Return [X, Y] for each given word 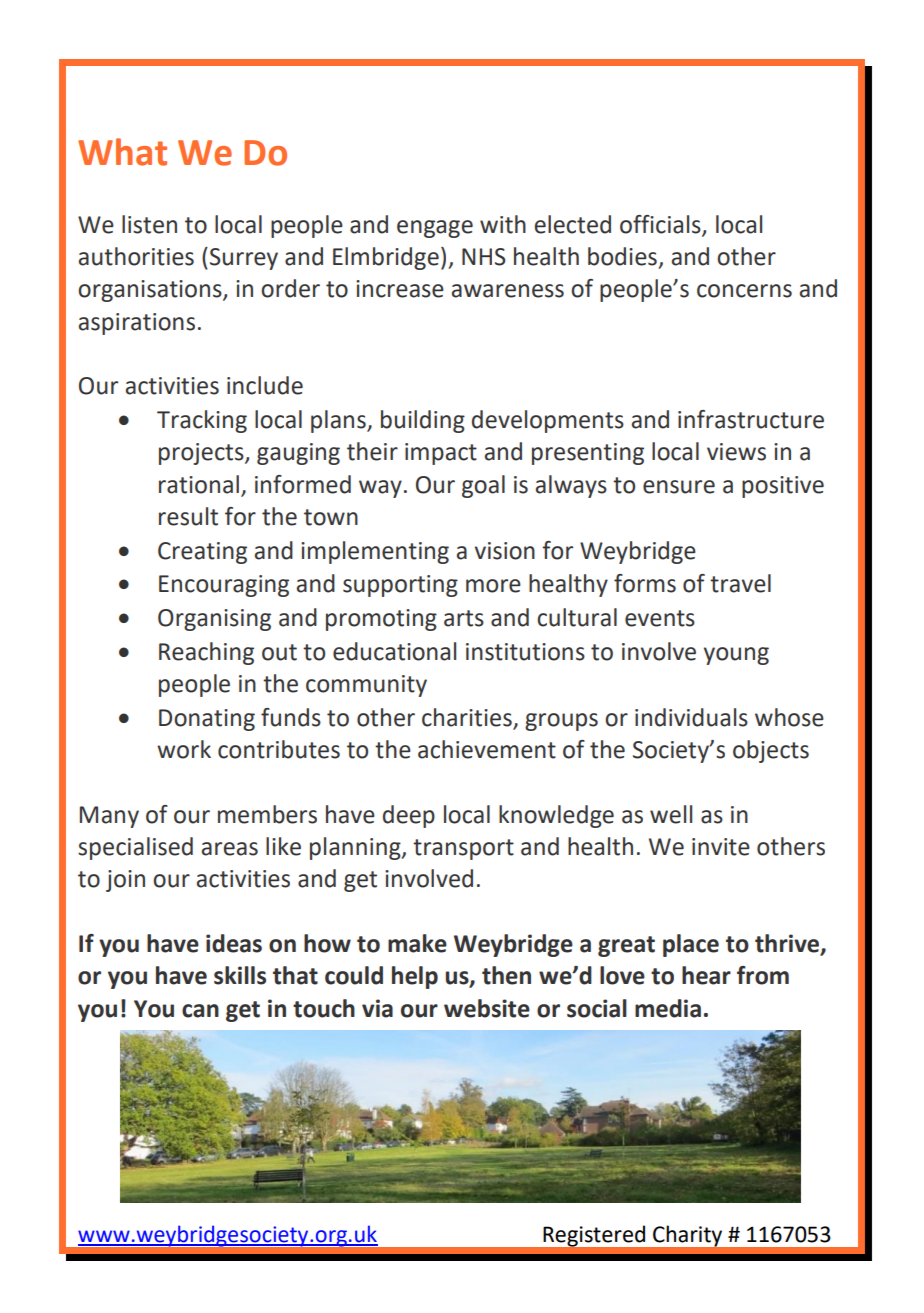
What [122, 152]
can [200, 1011]
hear [706, 975]
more [493, 586]
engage [435, 229]
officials [661, 225]
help [415, 977]
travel [740, 583]
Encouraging [224, 586]
